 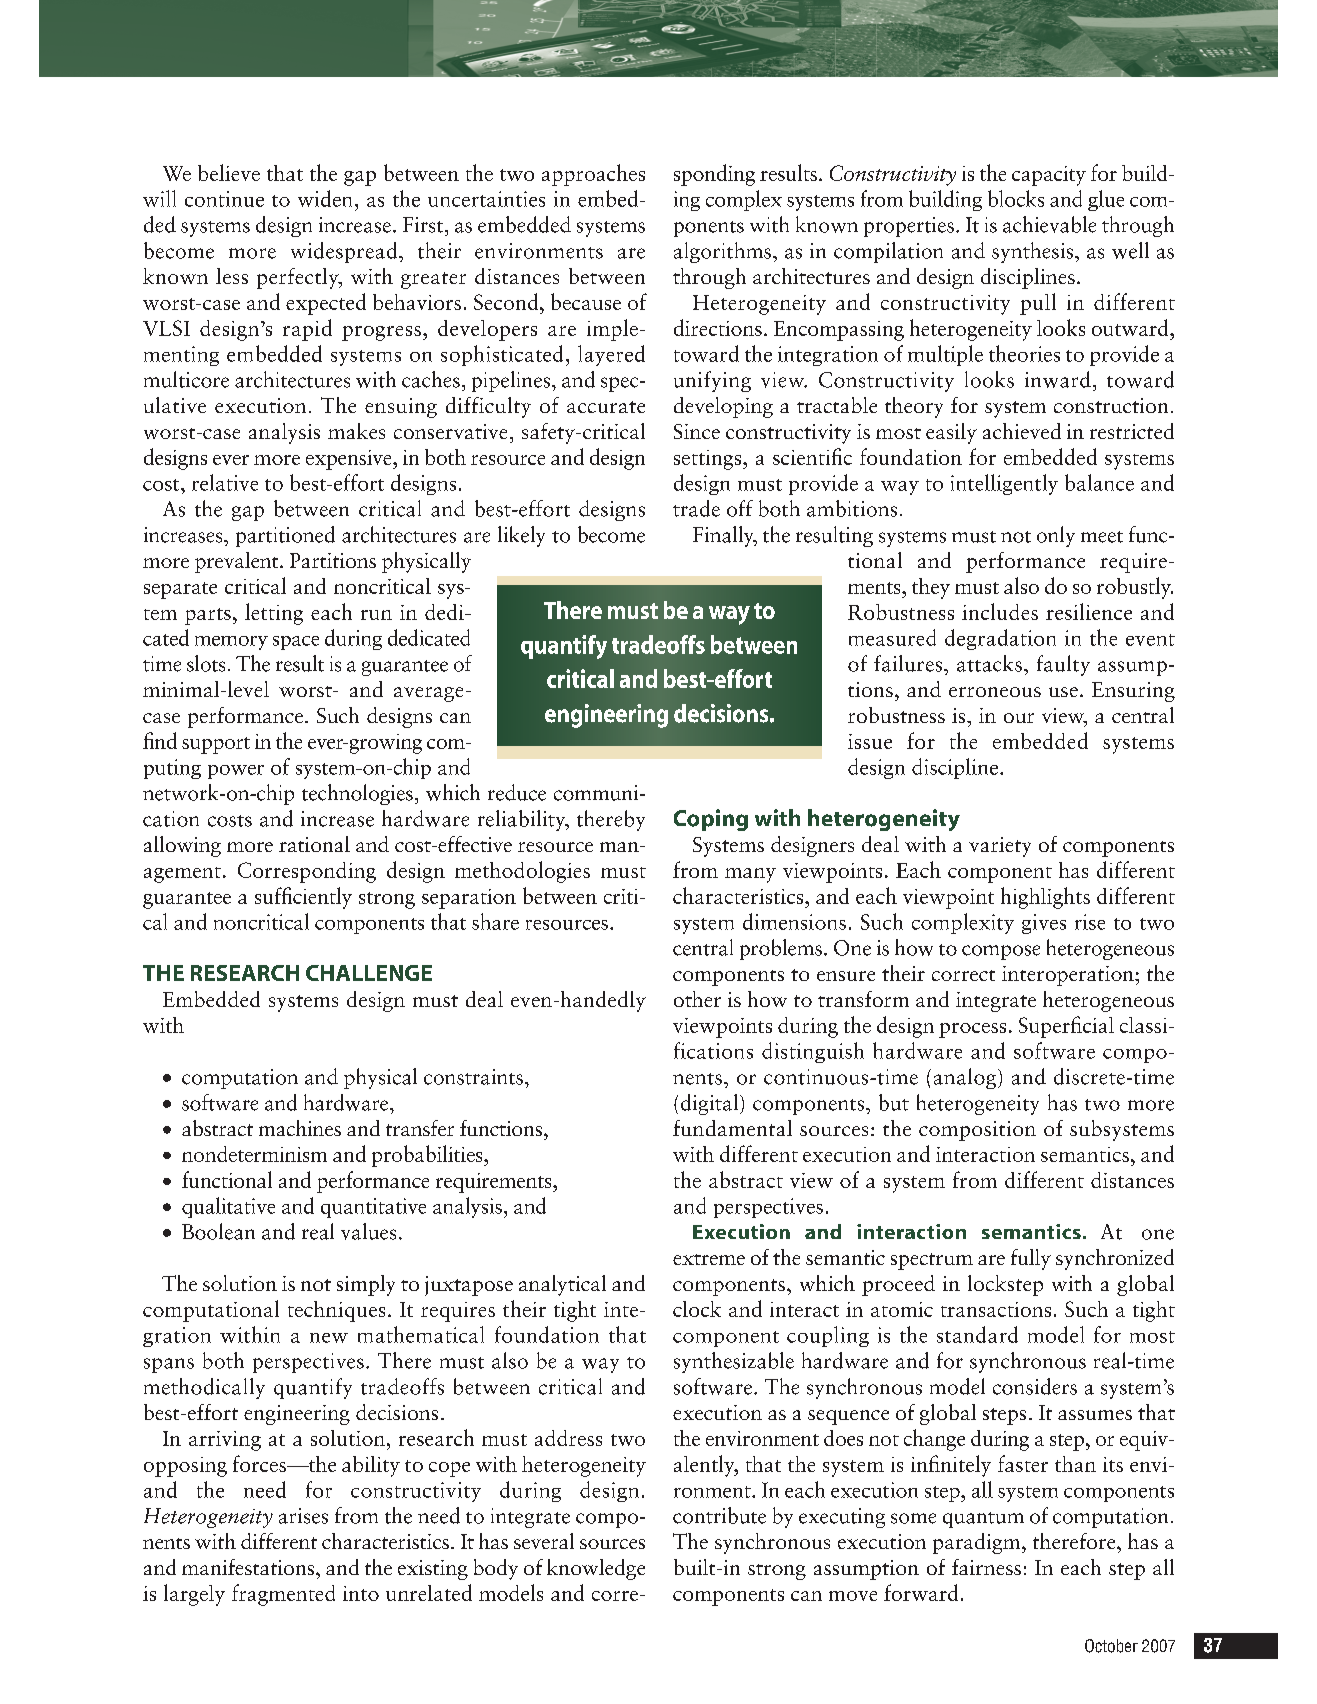 I want to click on knowledge, so click(x=596, y=1569).
